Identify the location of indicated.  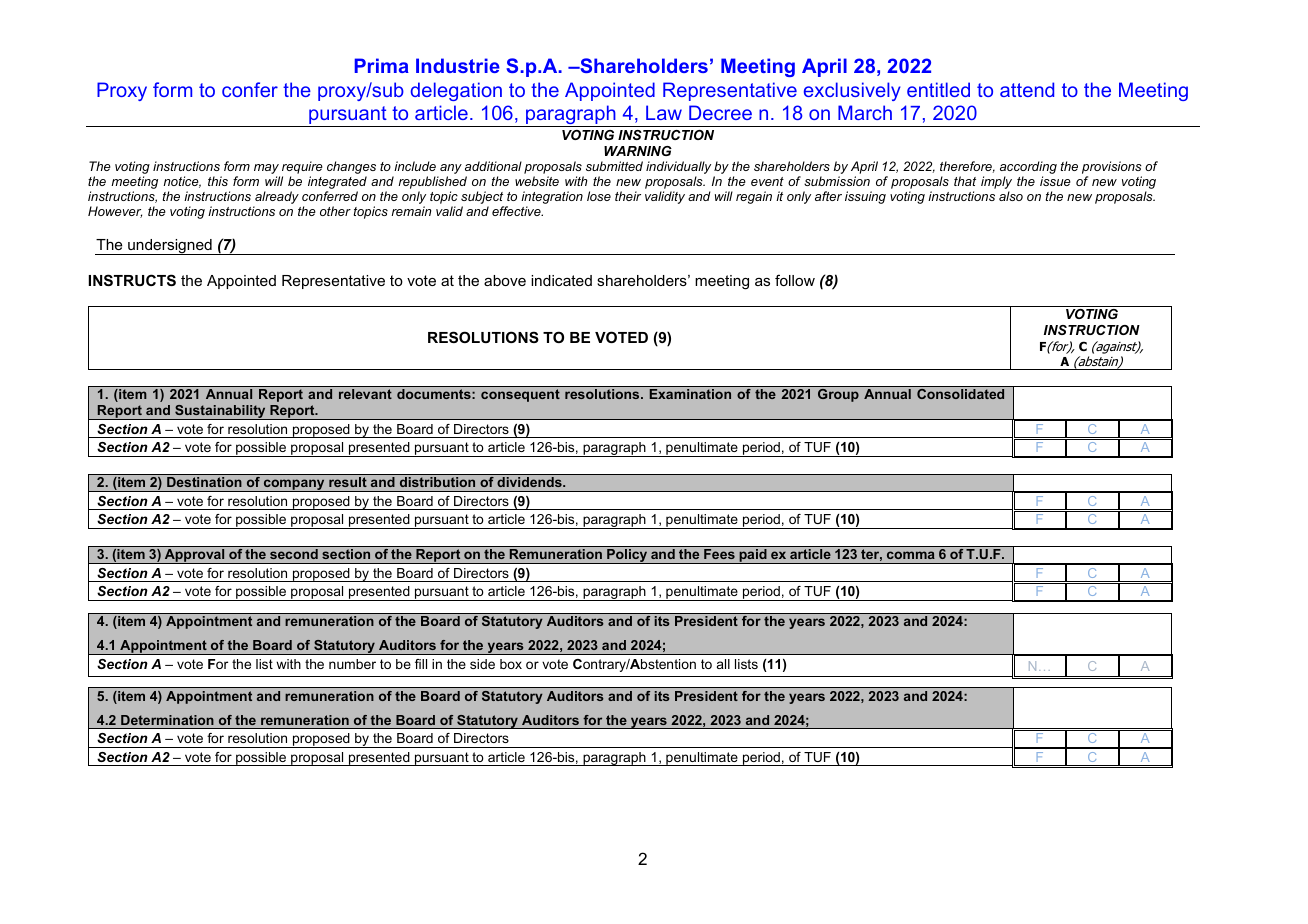
(561, 280).
